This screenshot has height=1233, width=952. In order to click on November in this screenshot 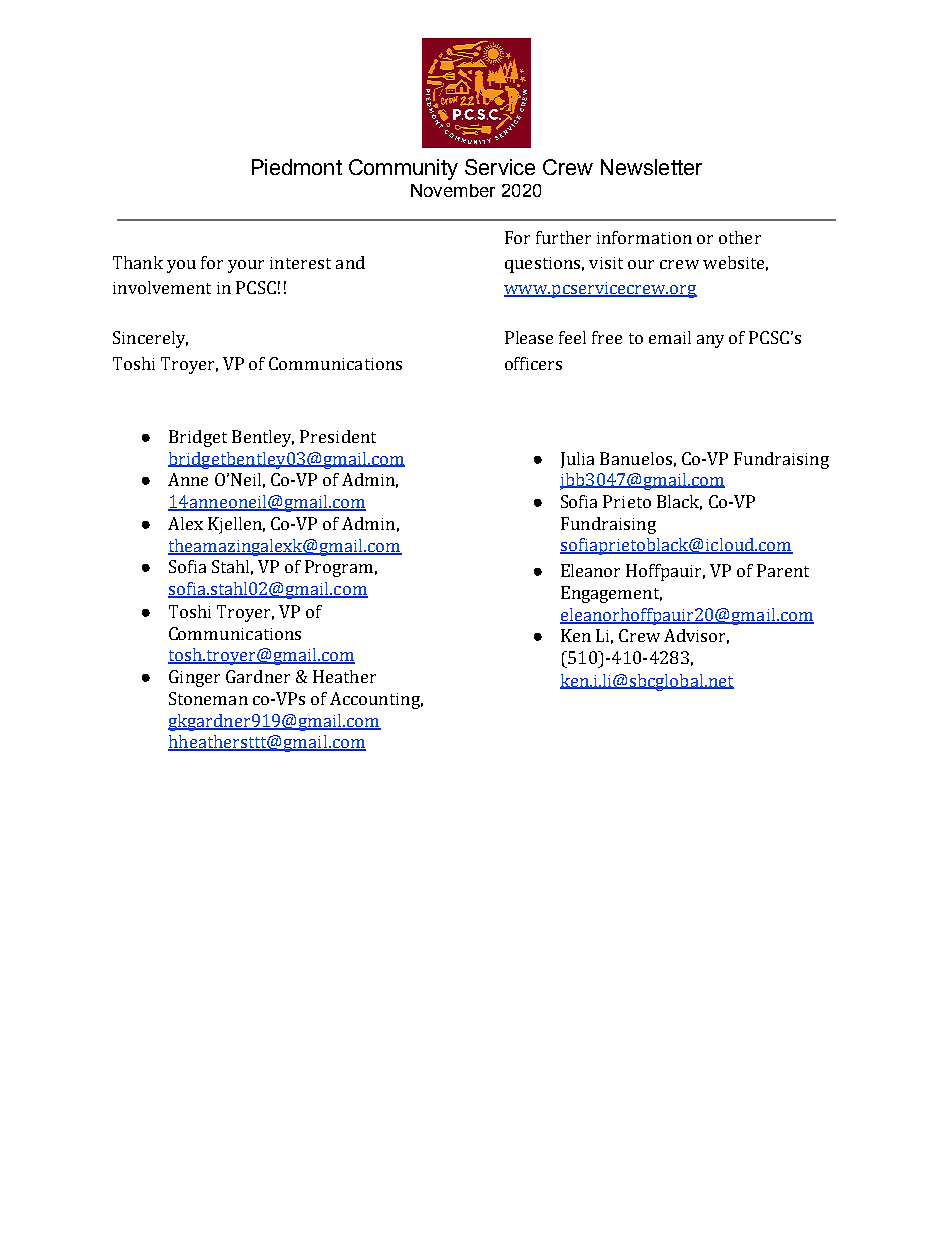, I will do `click(453, 190)`.
